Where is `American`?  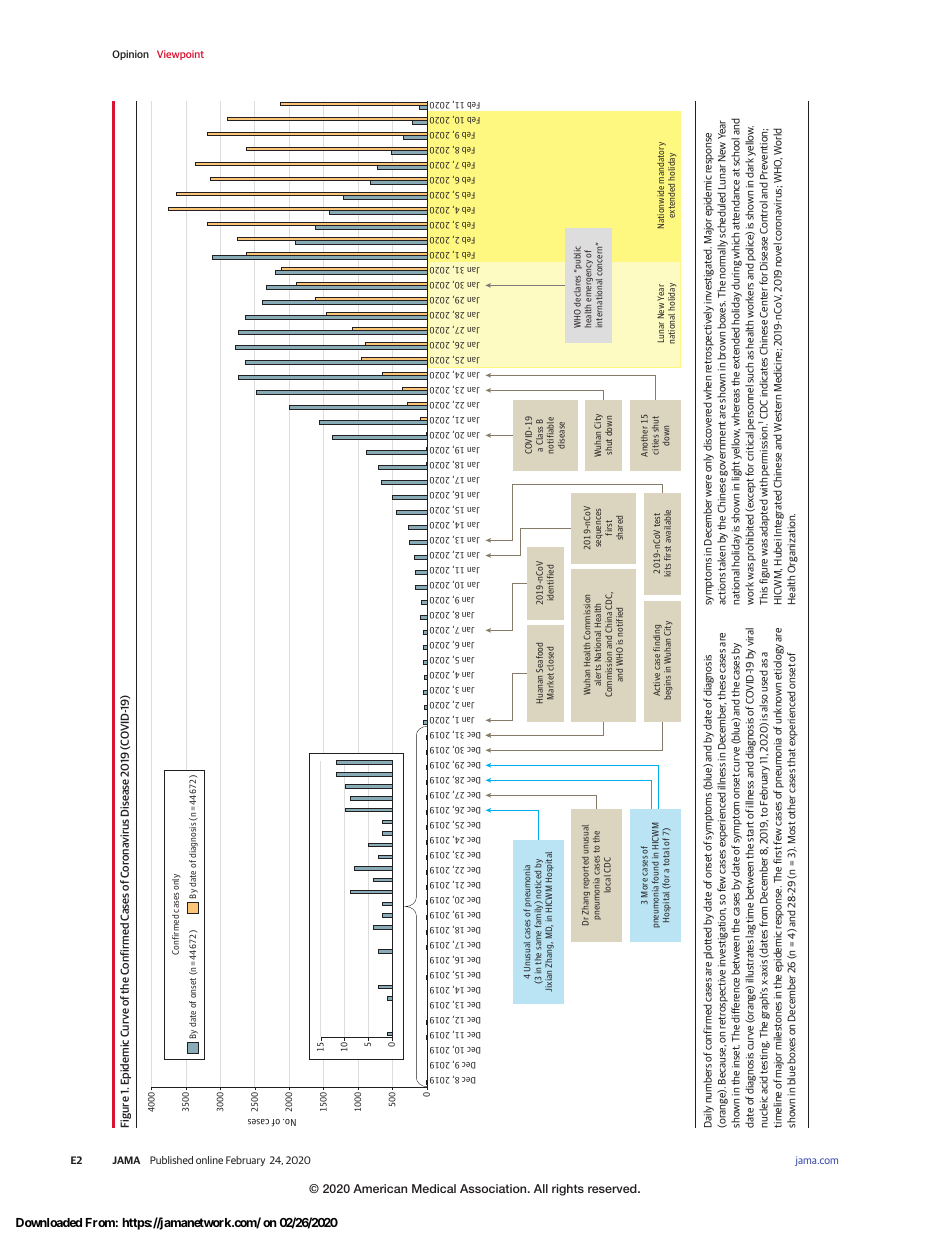 American is located at coordinates (380, 1188).
